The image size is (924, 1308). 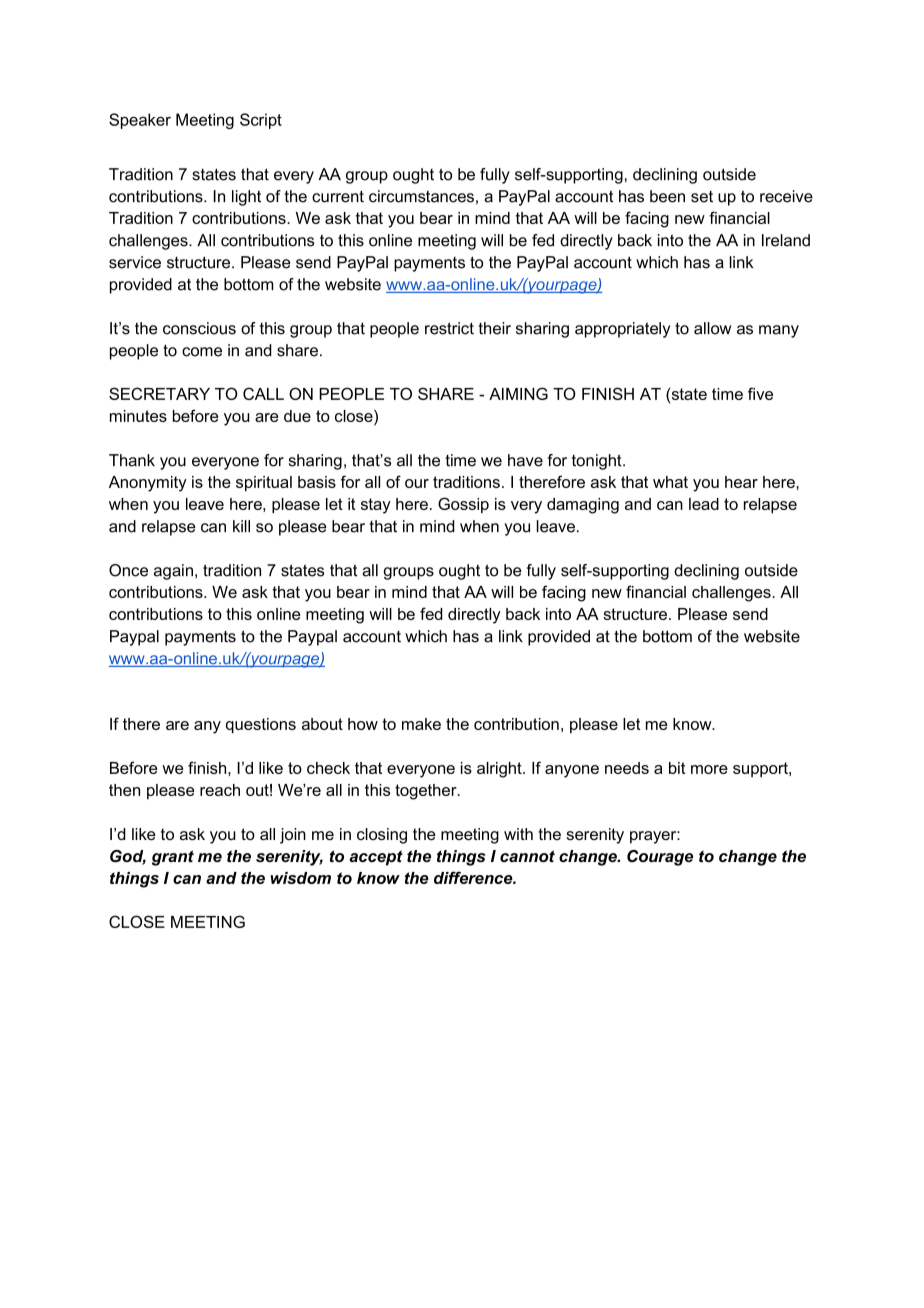 I want to click on make, so click(x=421, y=724).
